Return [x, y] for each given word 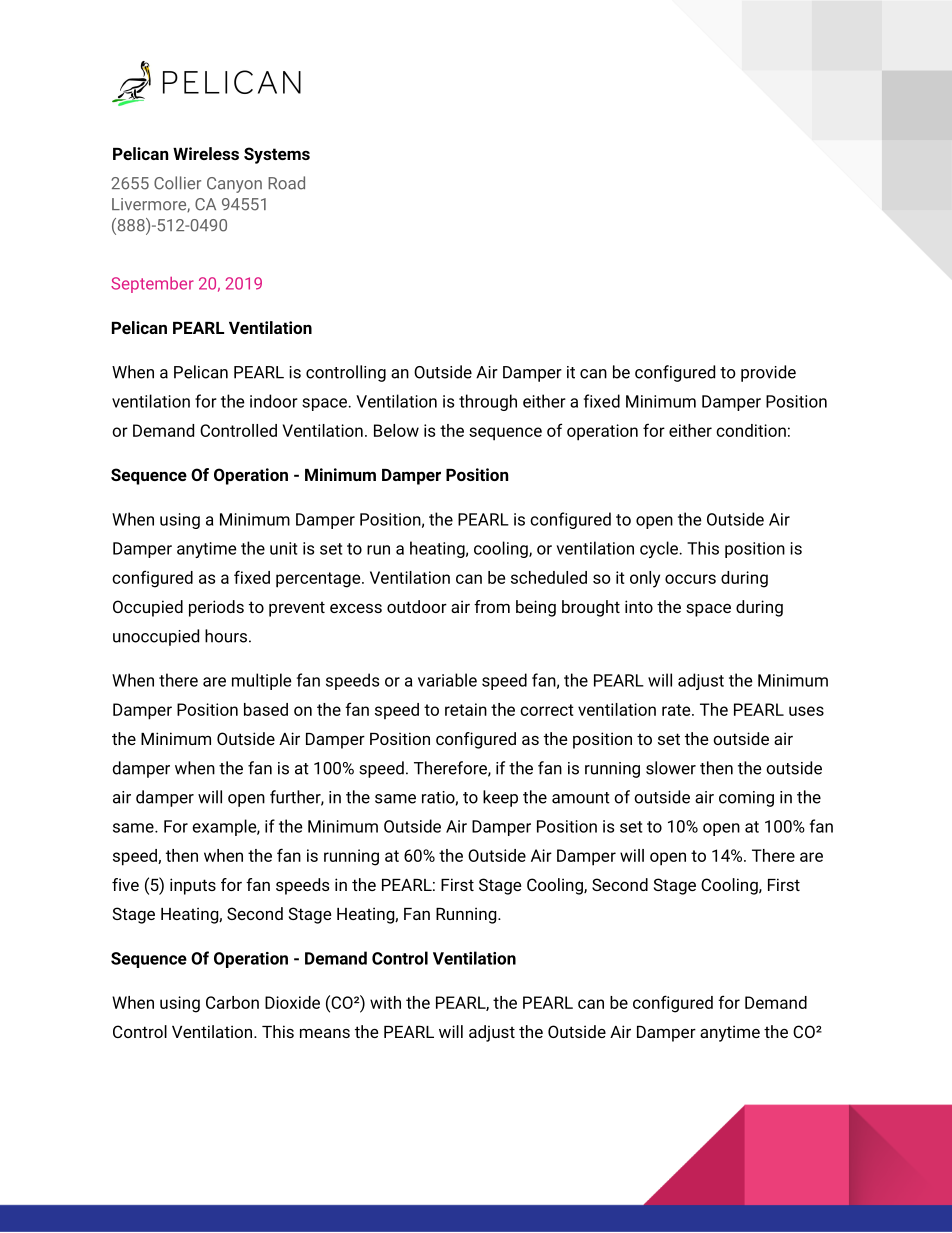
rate [677, 710]
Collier [177, 183]
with [385, 1002]
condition [751, 430]
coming [746, 799]
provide [768, 373]
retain [466, 709]
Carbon [232, 1002]
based [266, 709]
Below [396, 430]
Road [286, 183]
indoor [274, 401]
